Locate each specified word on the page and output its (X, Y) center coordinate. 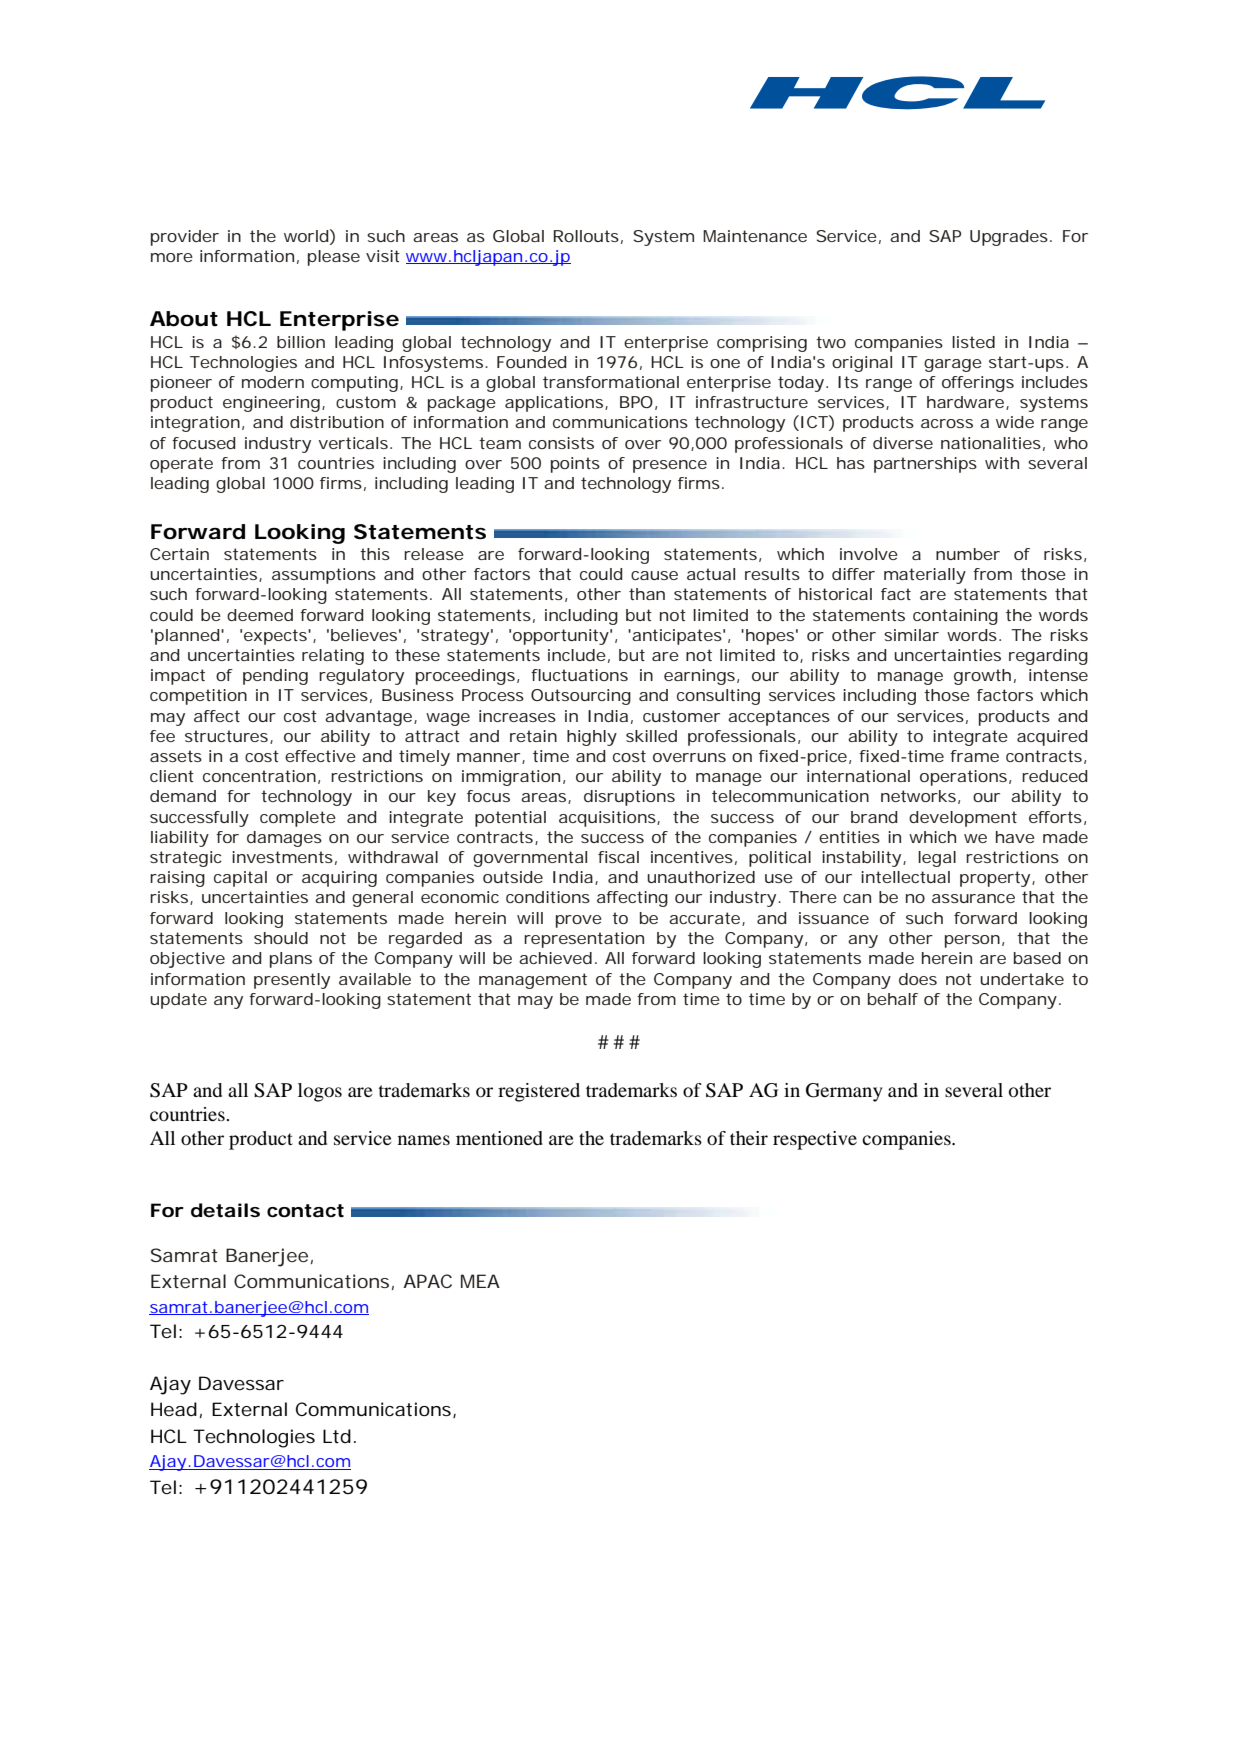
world (306, 236)
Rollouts (586, 236)
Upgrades (1009, 238)
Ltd (337, 1436)
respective (815, 1140)
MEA (480, 1281)
